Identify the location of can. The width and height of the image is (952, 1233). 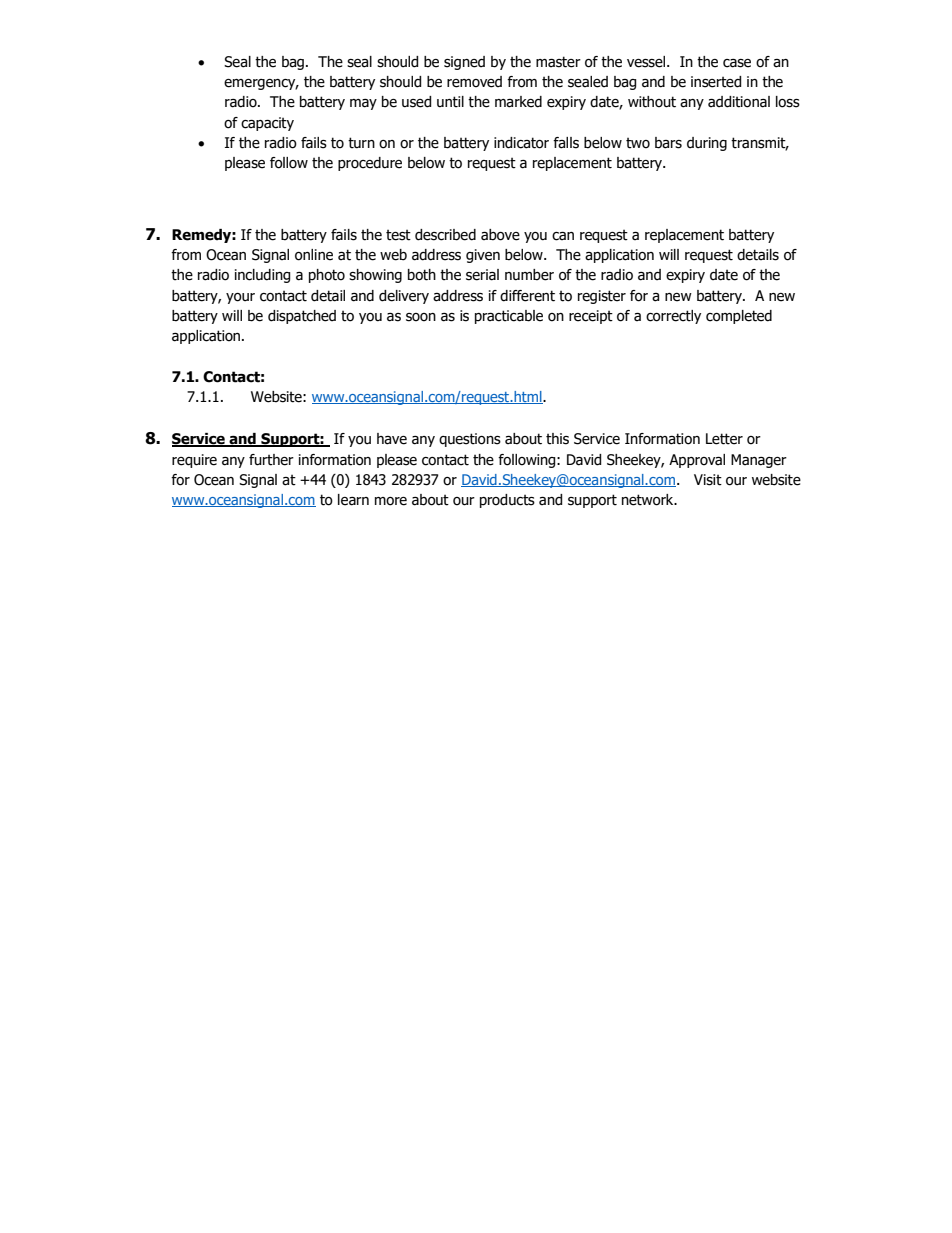
(563, 236).
